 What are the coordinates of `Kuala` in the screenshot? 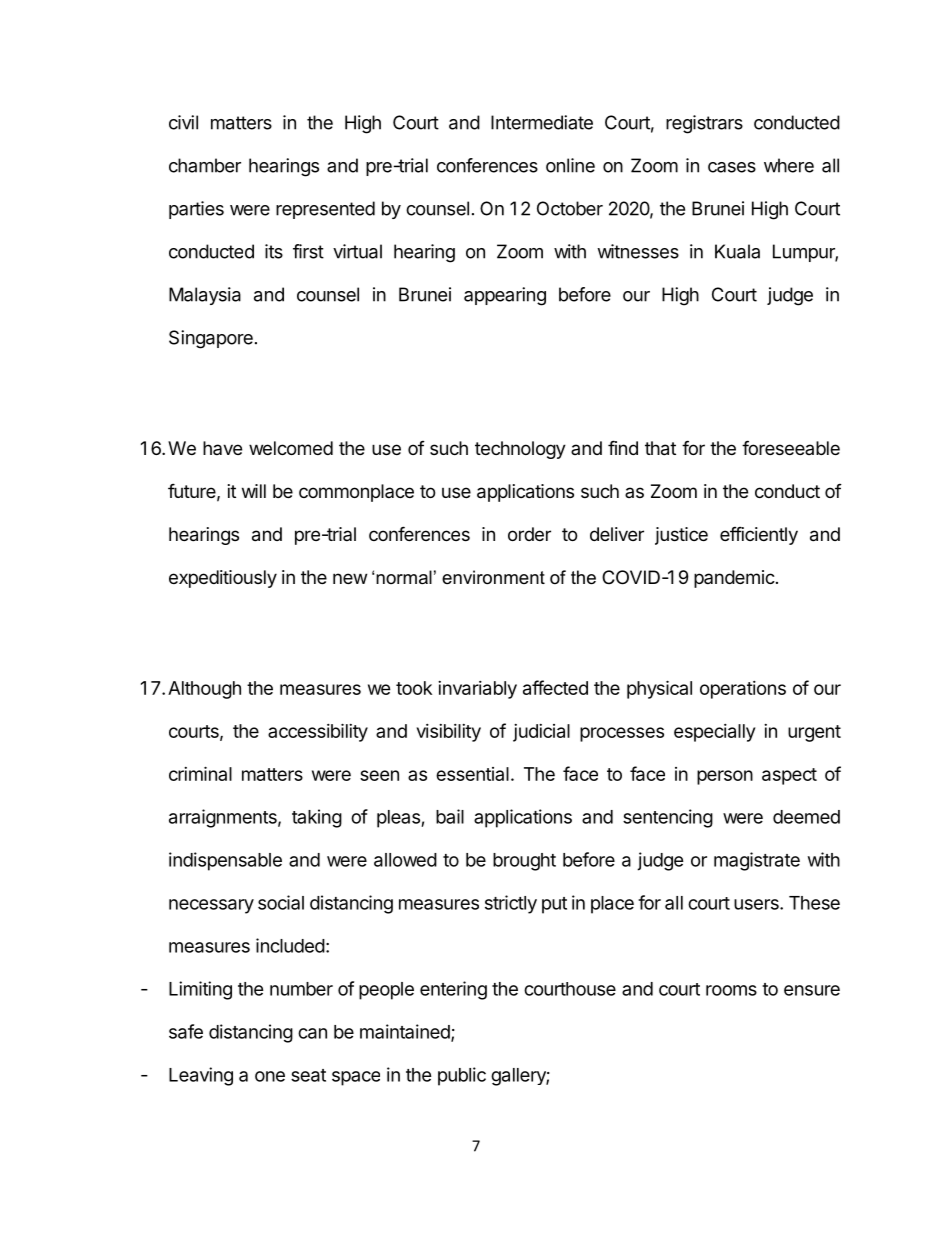 It's located at (737, 251).
